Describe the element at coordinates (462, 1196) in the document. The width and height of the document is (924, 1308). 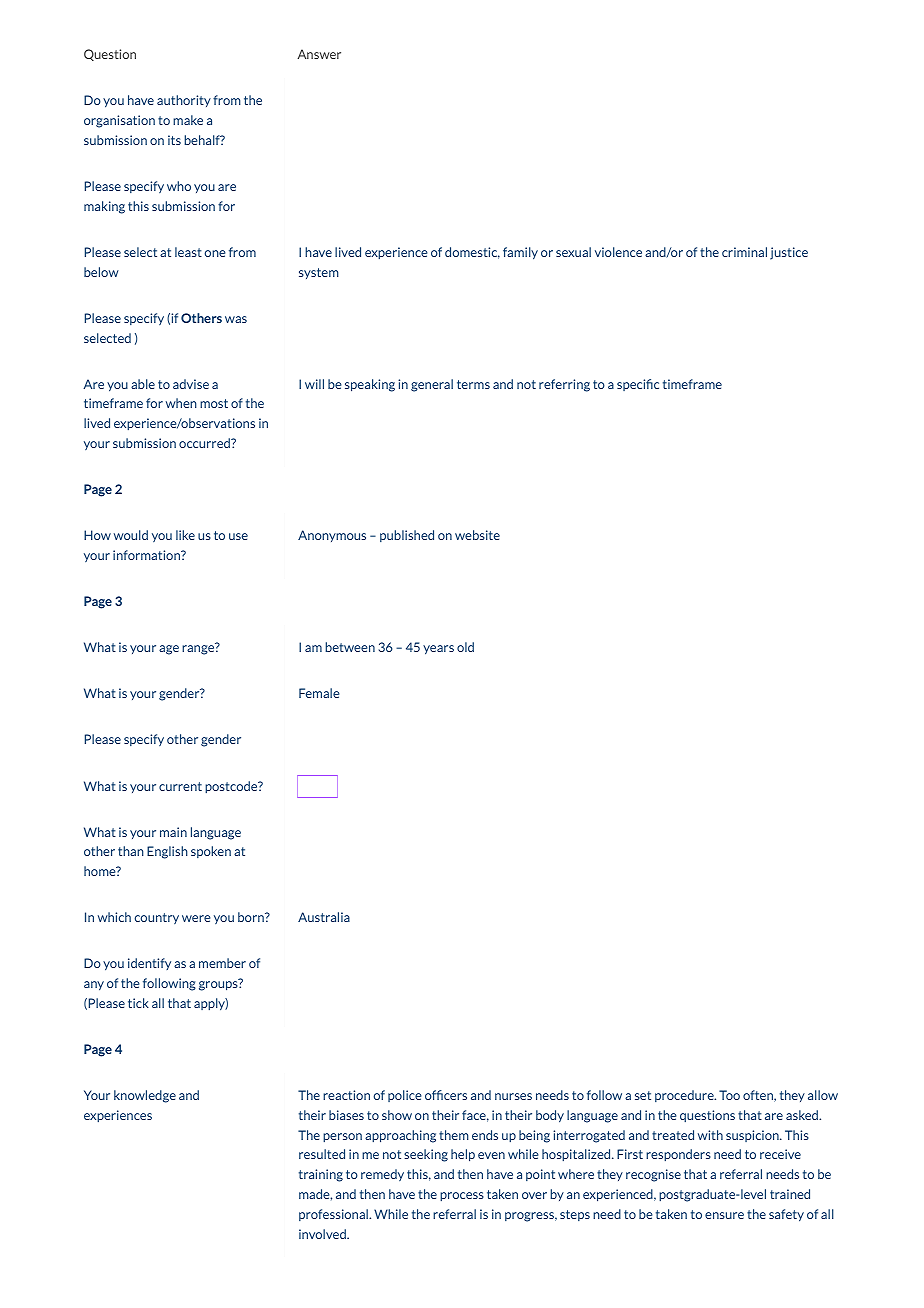
I see `process` at that location.
